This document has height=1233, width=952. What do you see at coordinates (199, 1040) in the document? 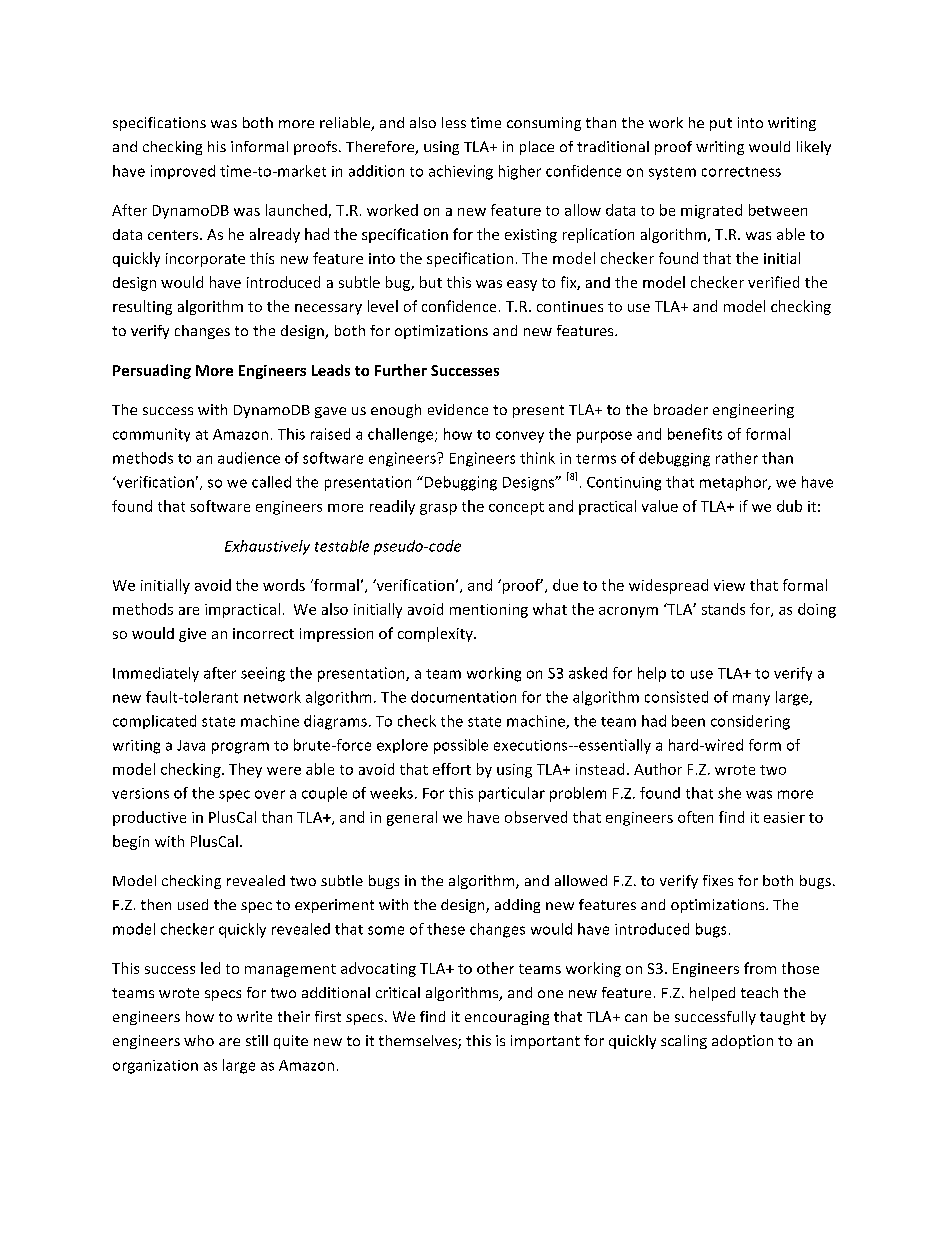
I see `who` at bounding box center [199, 1040].
